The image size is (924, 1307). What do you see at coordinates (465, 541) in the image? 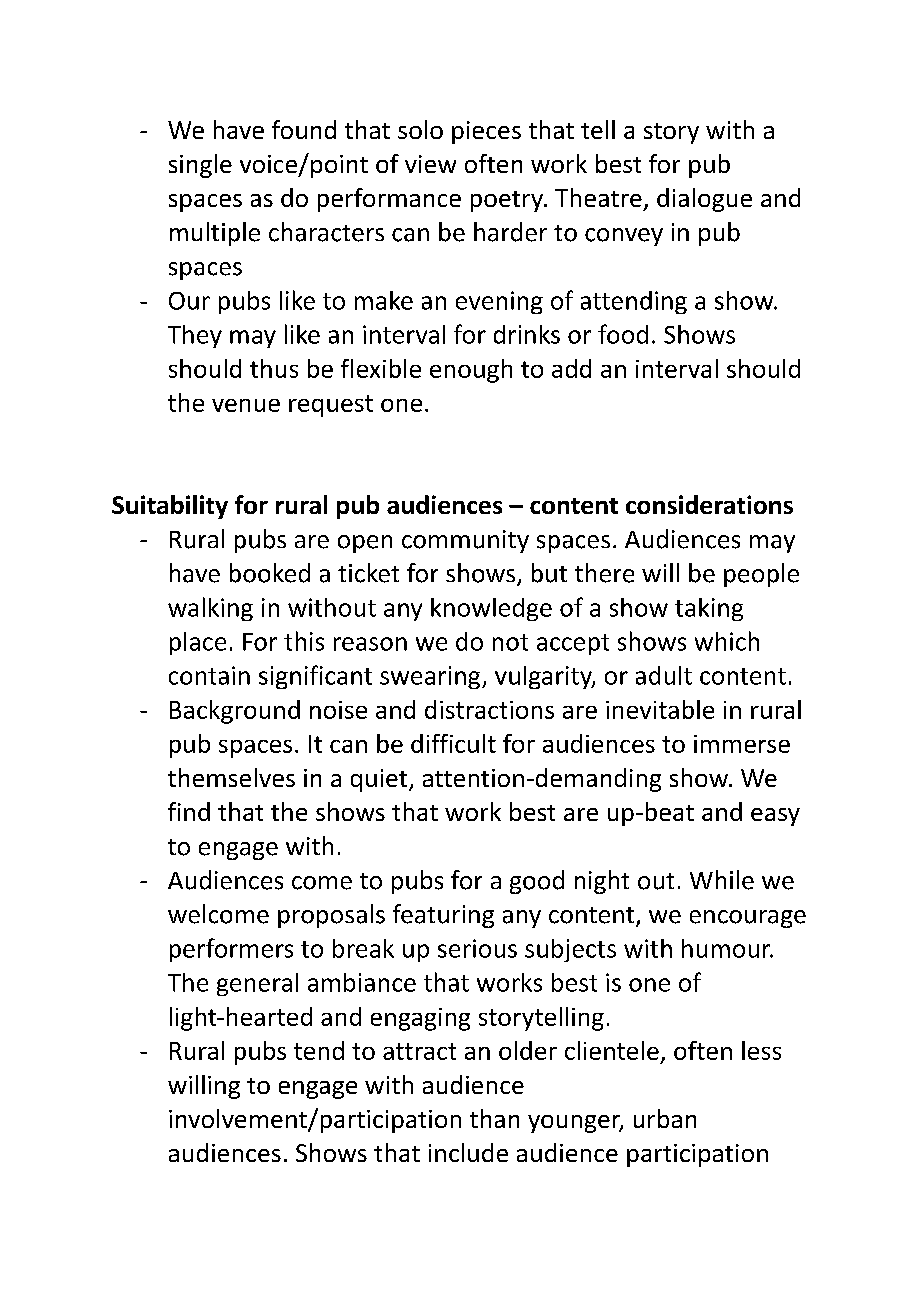
I see `community` at bounding box center [465, 541].
